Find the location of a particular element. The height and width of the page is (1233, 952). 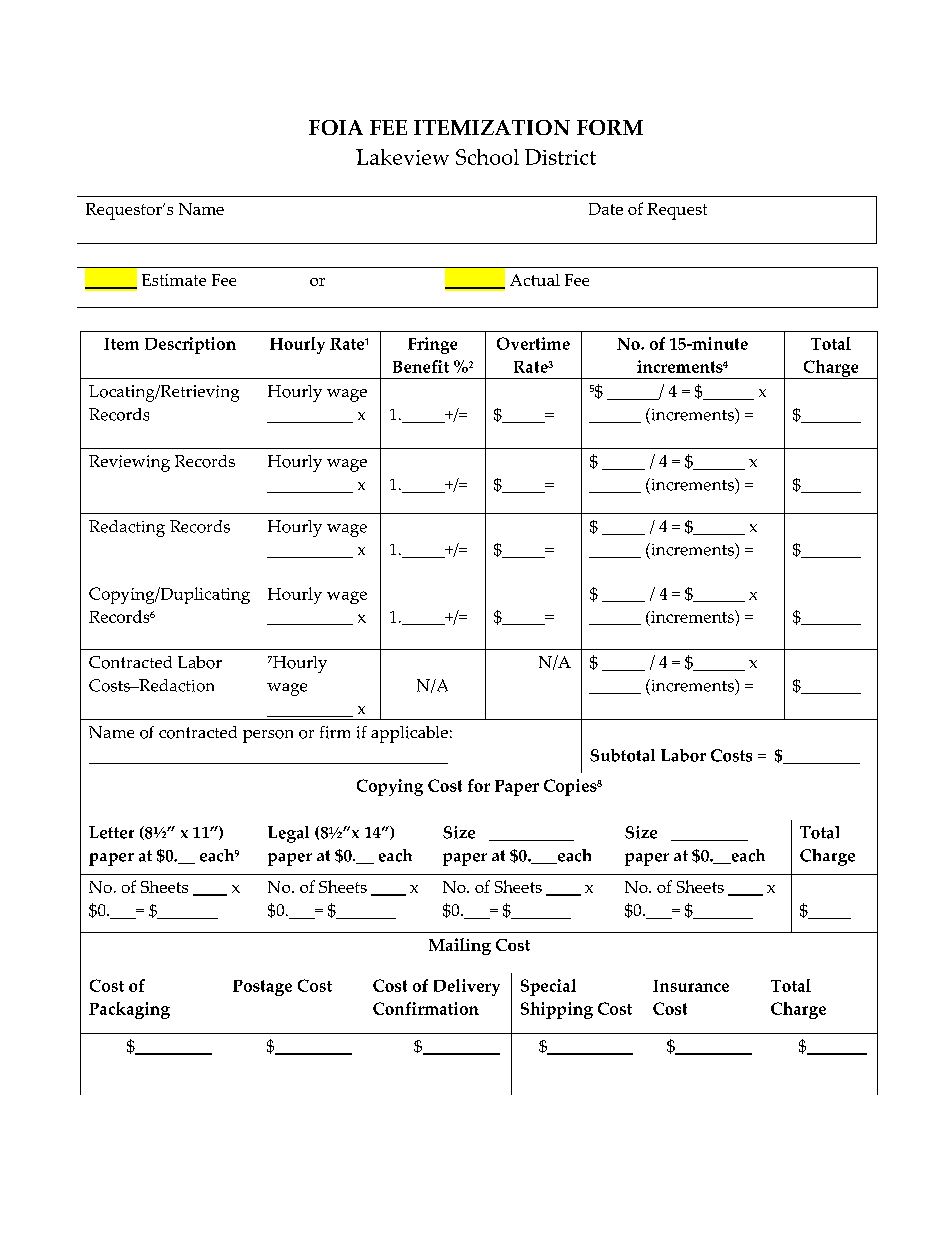

Delivery is located at coordinates (467, 987).
